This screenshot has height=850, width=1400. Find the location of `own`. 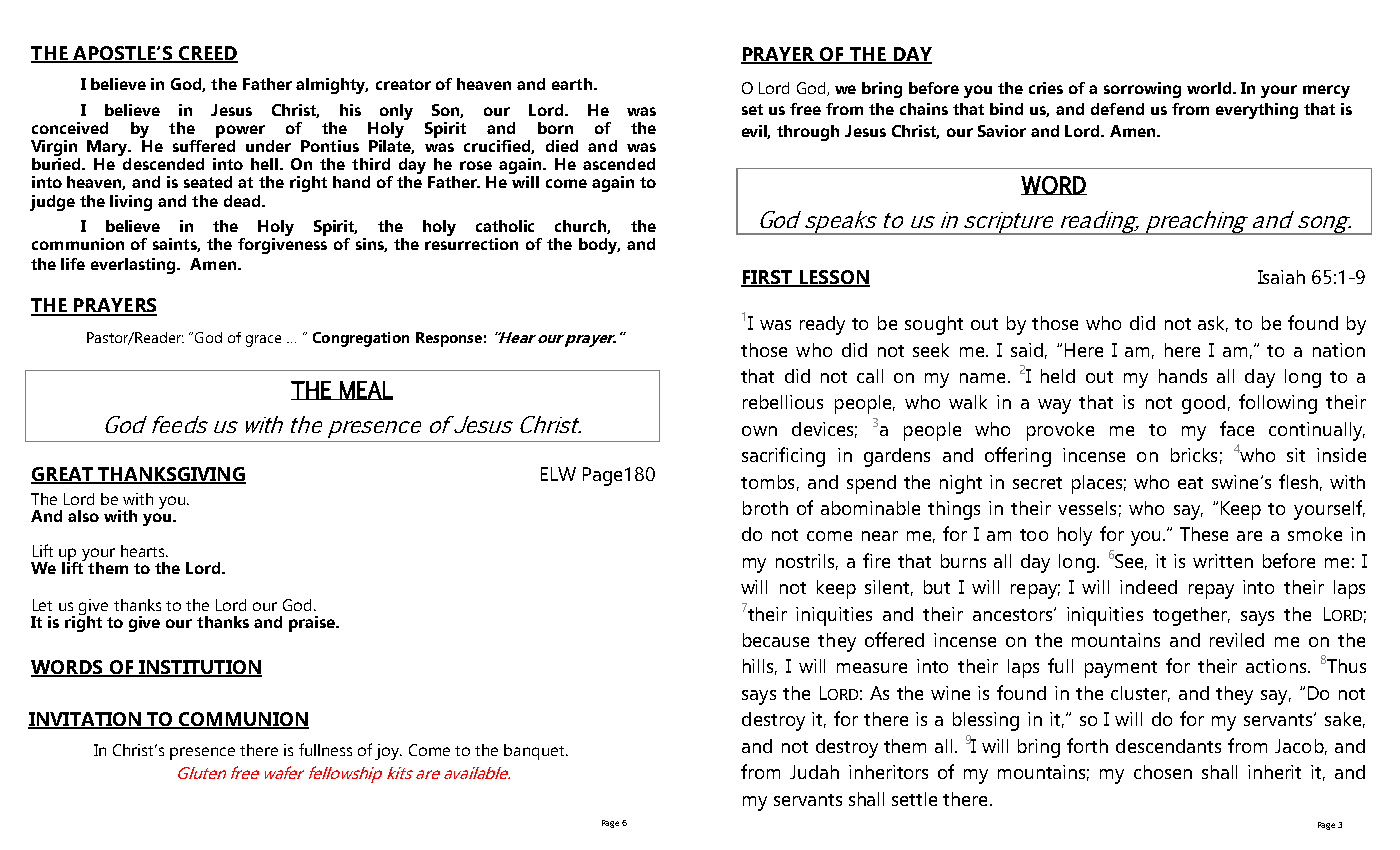

own is located at coordinates (759, 431).
